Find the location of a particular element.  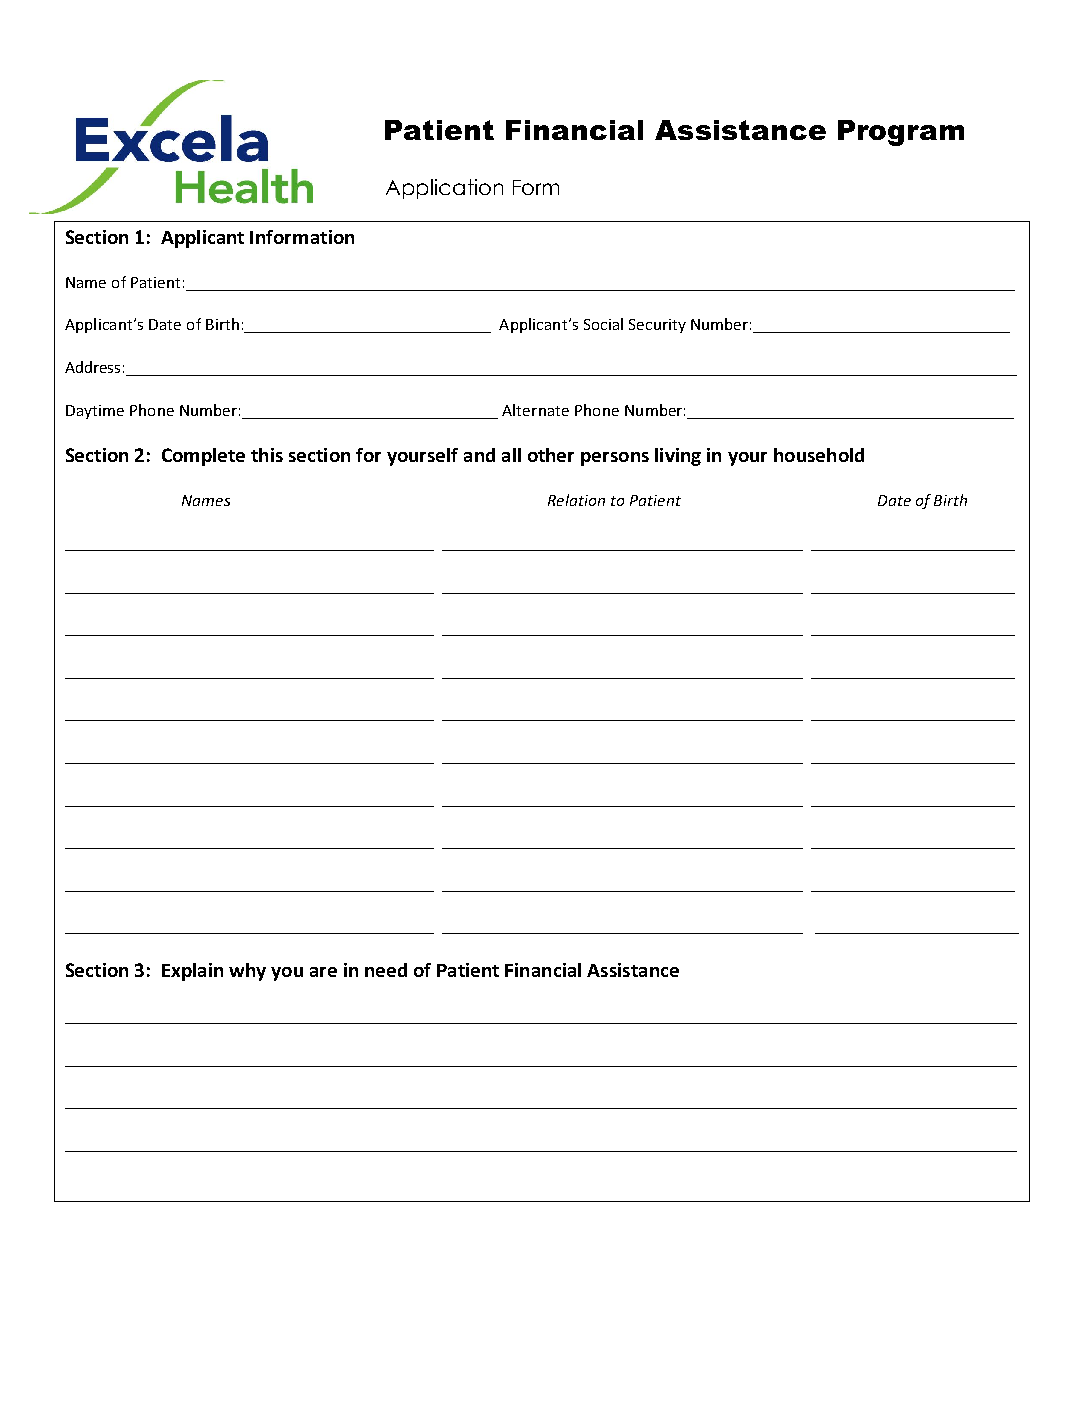

Explain is located at coordinates (192, 972).
